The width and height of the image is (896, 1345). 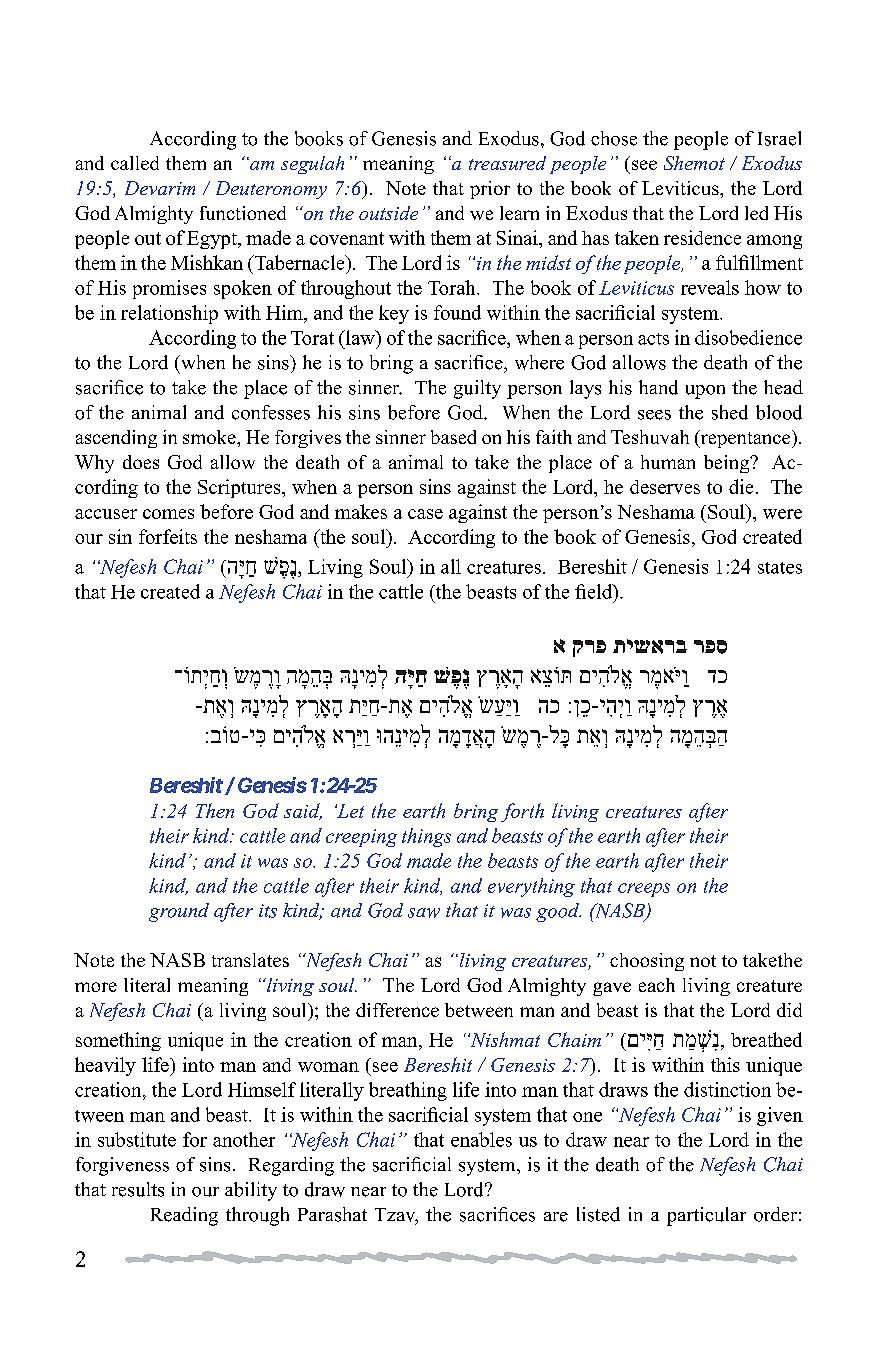 I want to click on results, so click(x=138, y=1189).
